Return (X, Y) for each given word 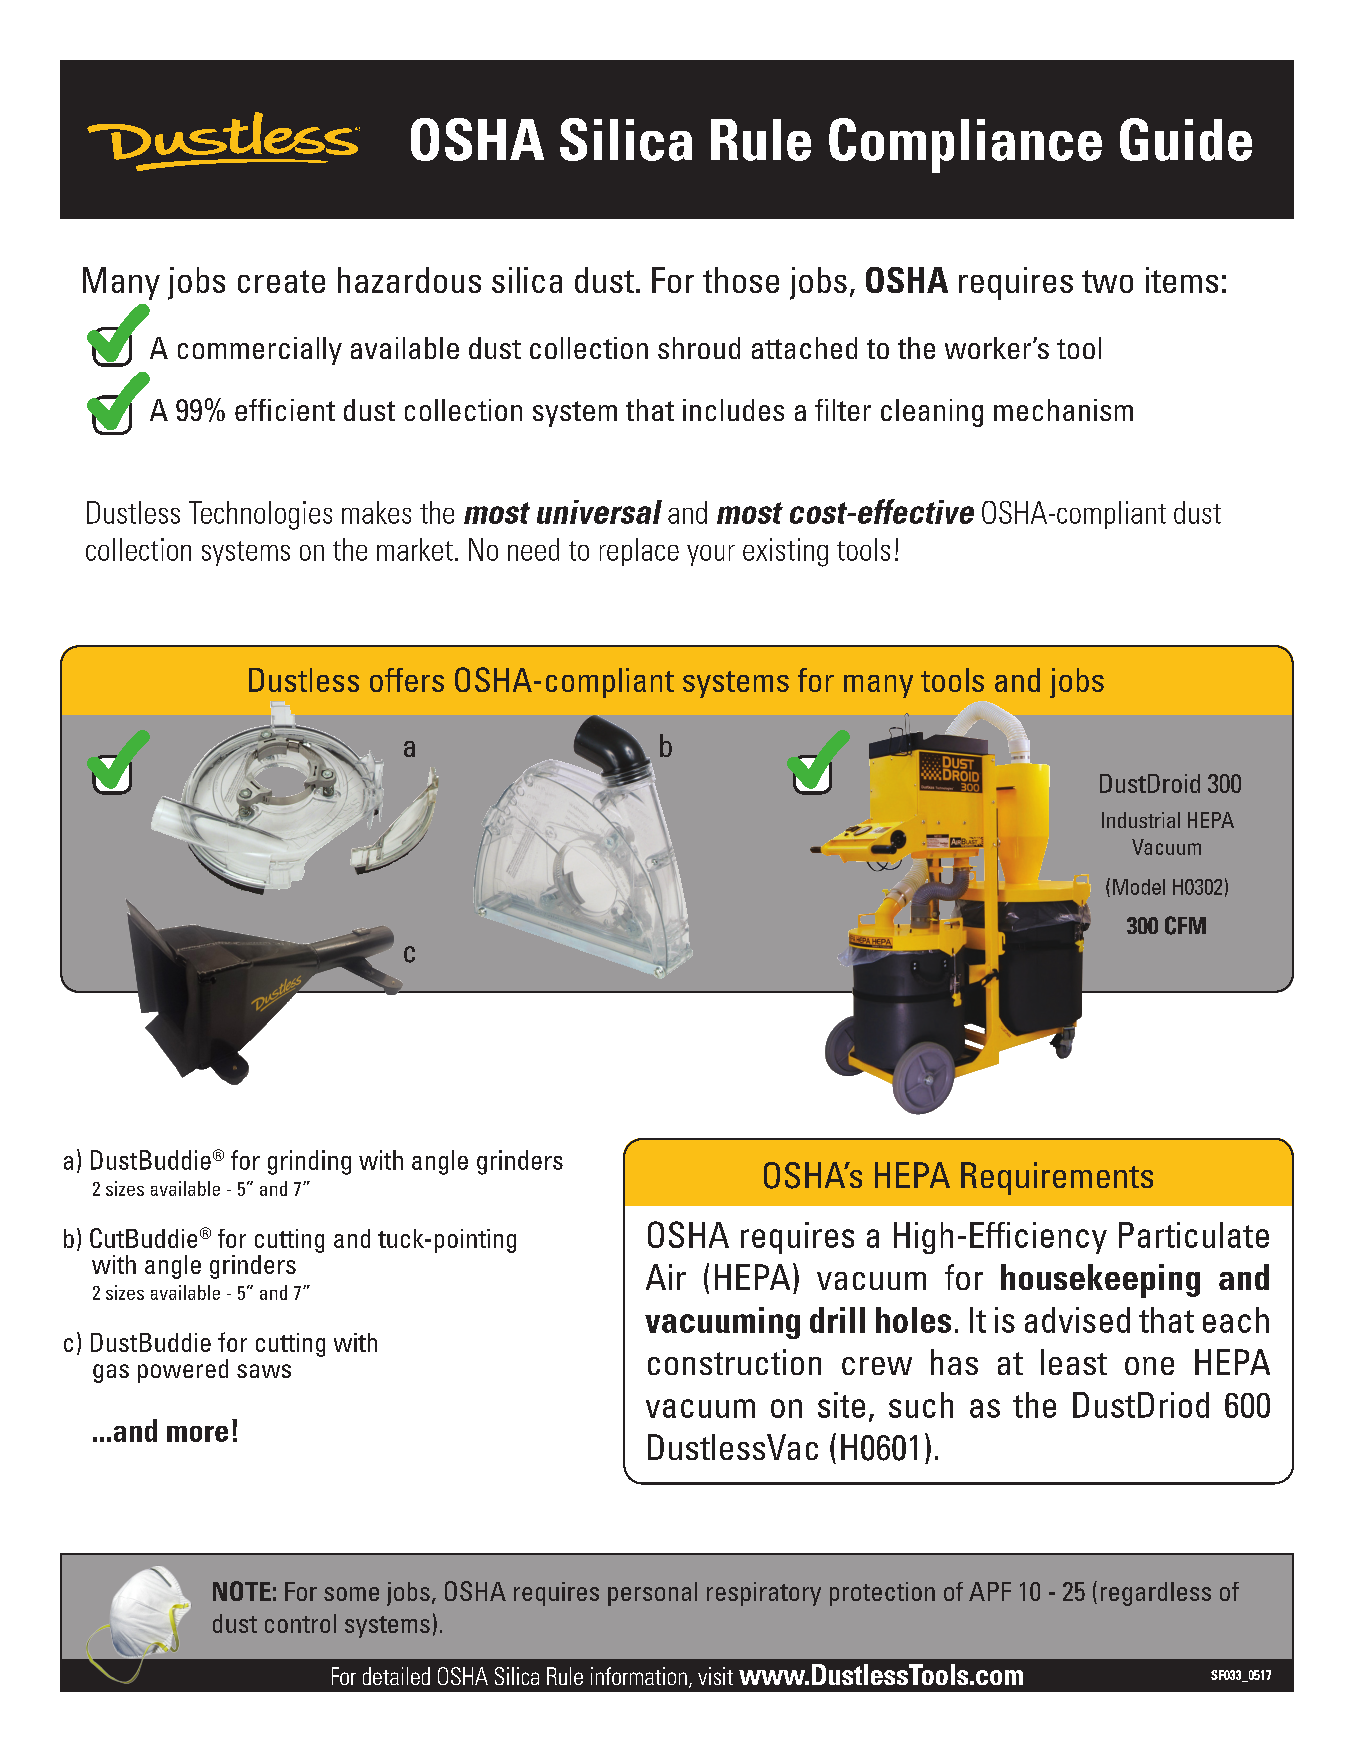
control (300, 1623)
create (281, 281)
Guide (1186, 139)
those (741, 280)
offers (407, 680)
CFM (1185, 925)
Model (1139, 887)
